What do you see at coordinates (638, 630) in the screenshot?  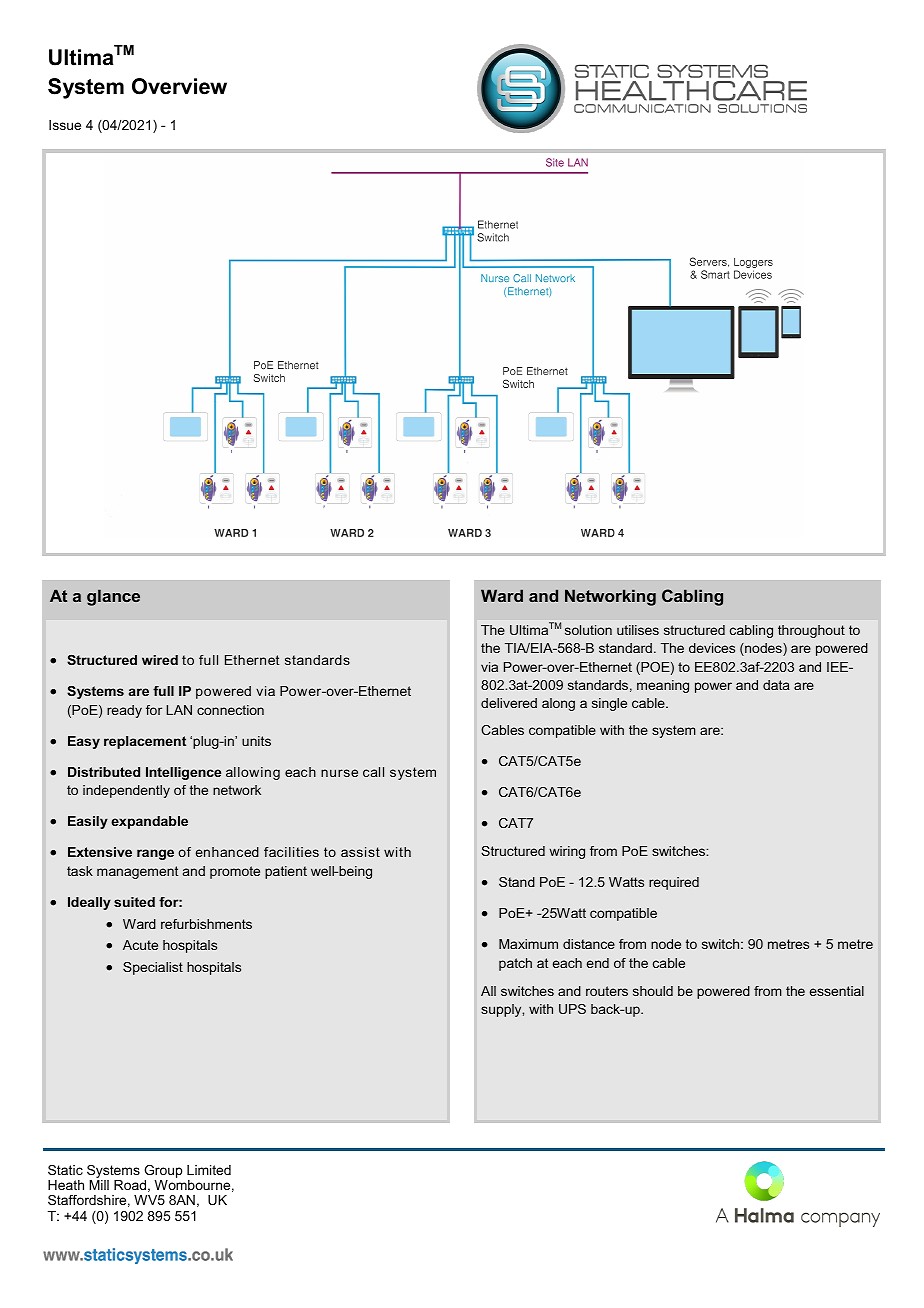 I see `utilises` at bounding box center [638, 630].
